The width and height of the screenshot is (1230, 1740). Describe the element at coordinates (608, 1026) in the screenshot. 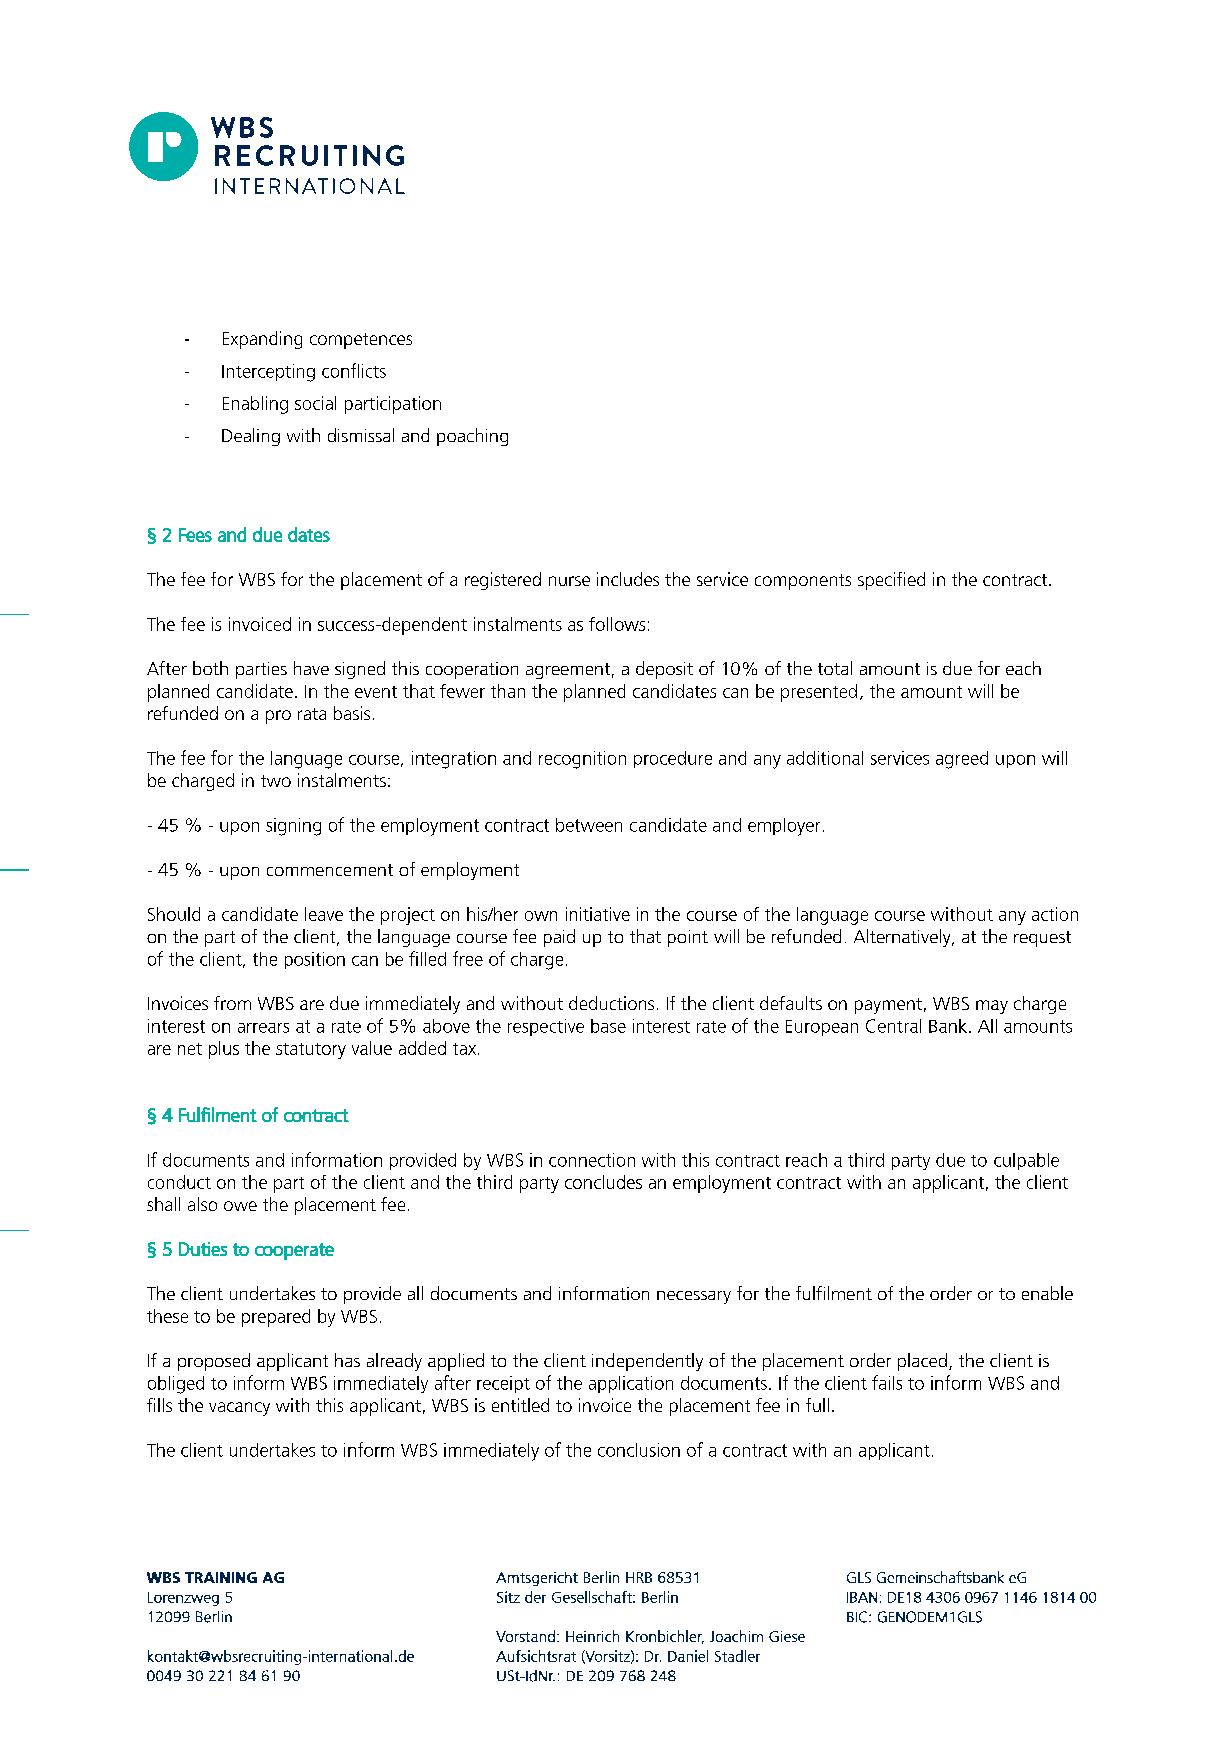

I see `base` at that location.
